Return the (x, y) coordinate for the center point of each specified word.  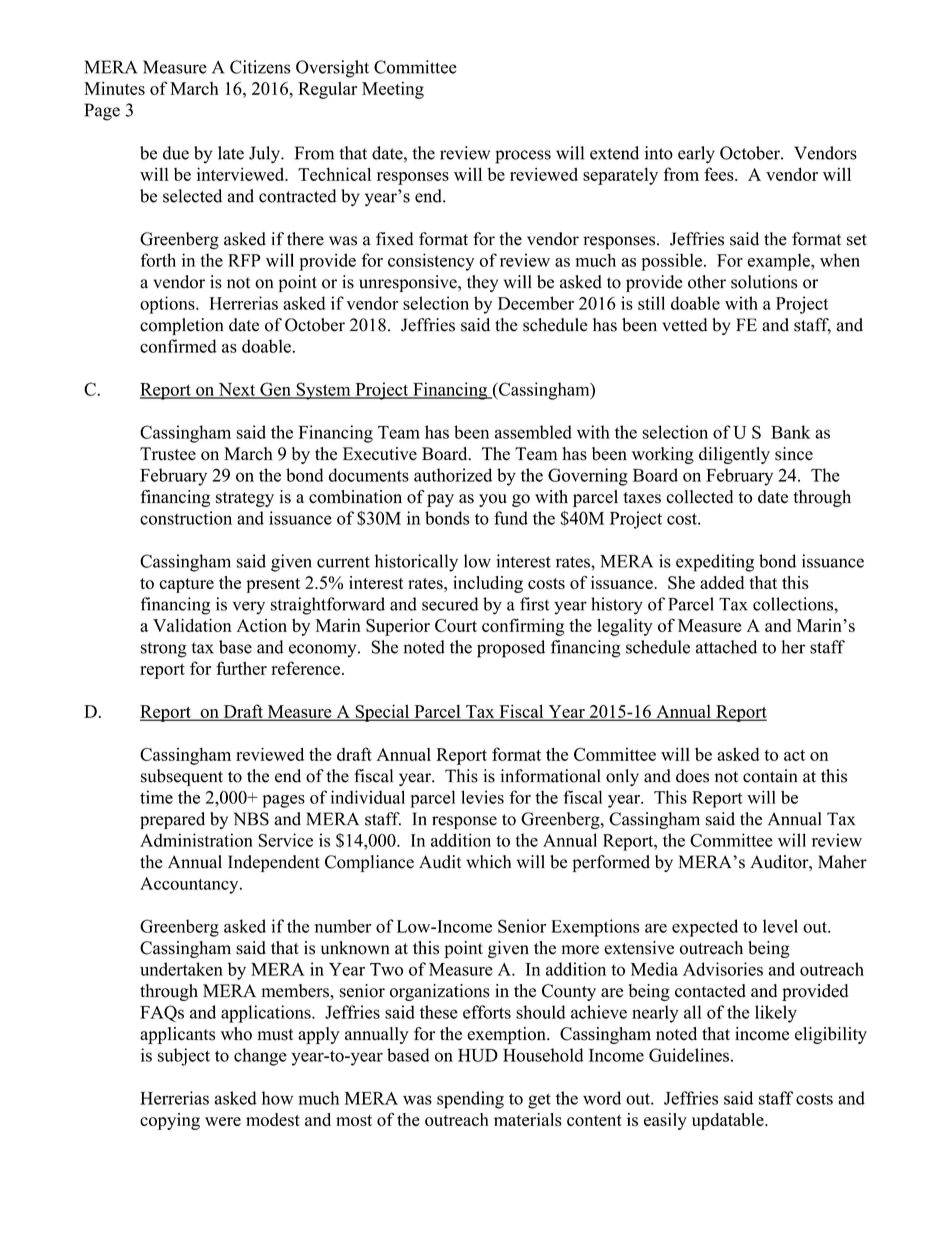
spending (470, 1100)
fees (720, 174)
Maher (842, 862)
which (488, 862)
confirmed (178, 346)
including (488, 584)
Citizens (260, 67)
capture (186, 585)
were (223, 1121)
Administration (196, 840)
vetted (684, 325)
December (536, 303)
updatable (729, 1121)
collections (794, 604)
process (523, 157)
